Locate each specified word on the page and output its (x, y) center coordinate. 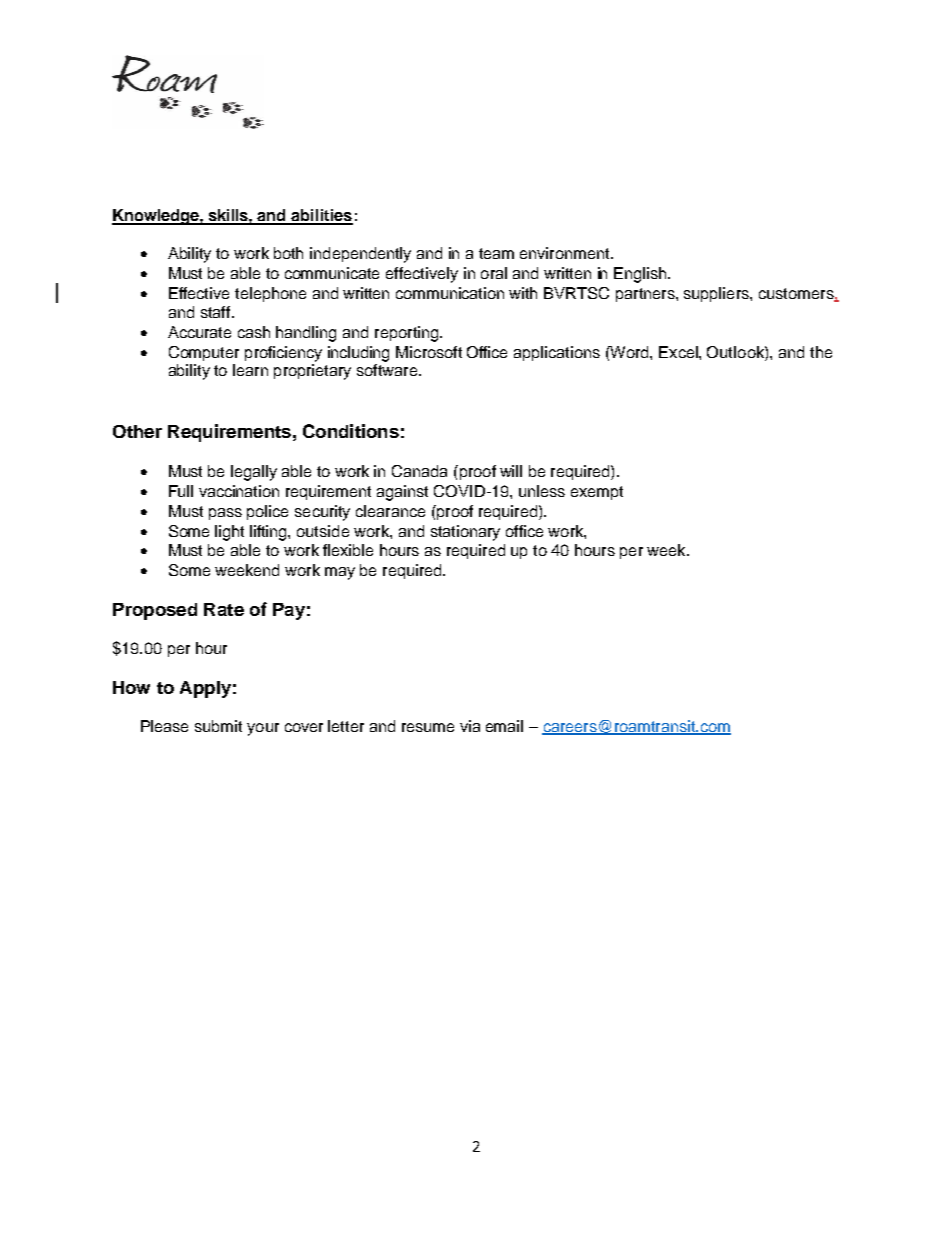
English (641, 275)
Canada (419, 471)
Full (181, 491)
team (496, 253)
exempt (597, 493)
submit (218, 726)
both (288, 253)
